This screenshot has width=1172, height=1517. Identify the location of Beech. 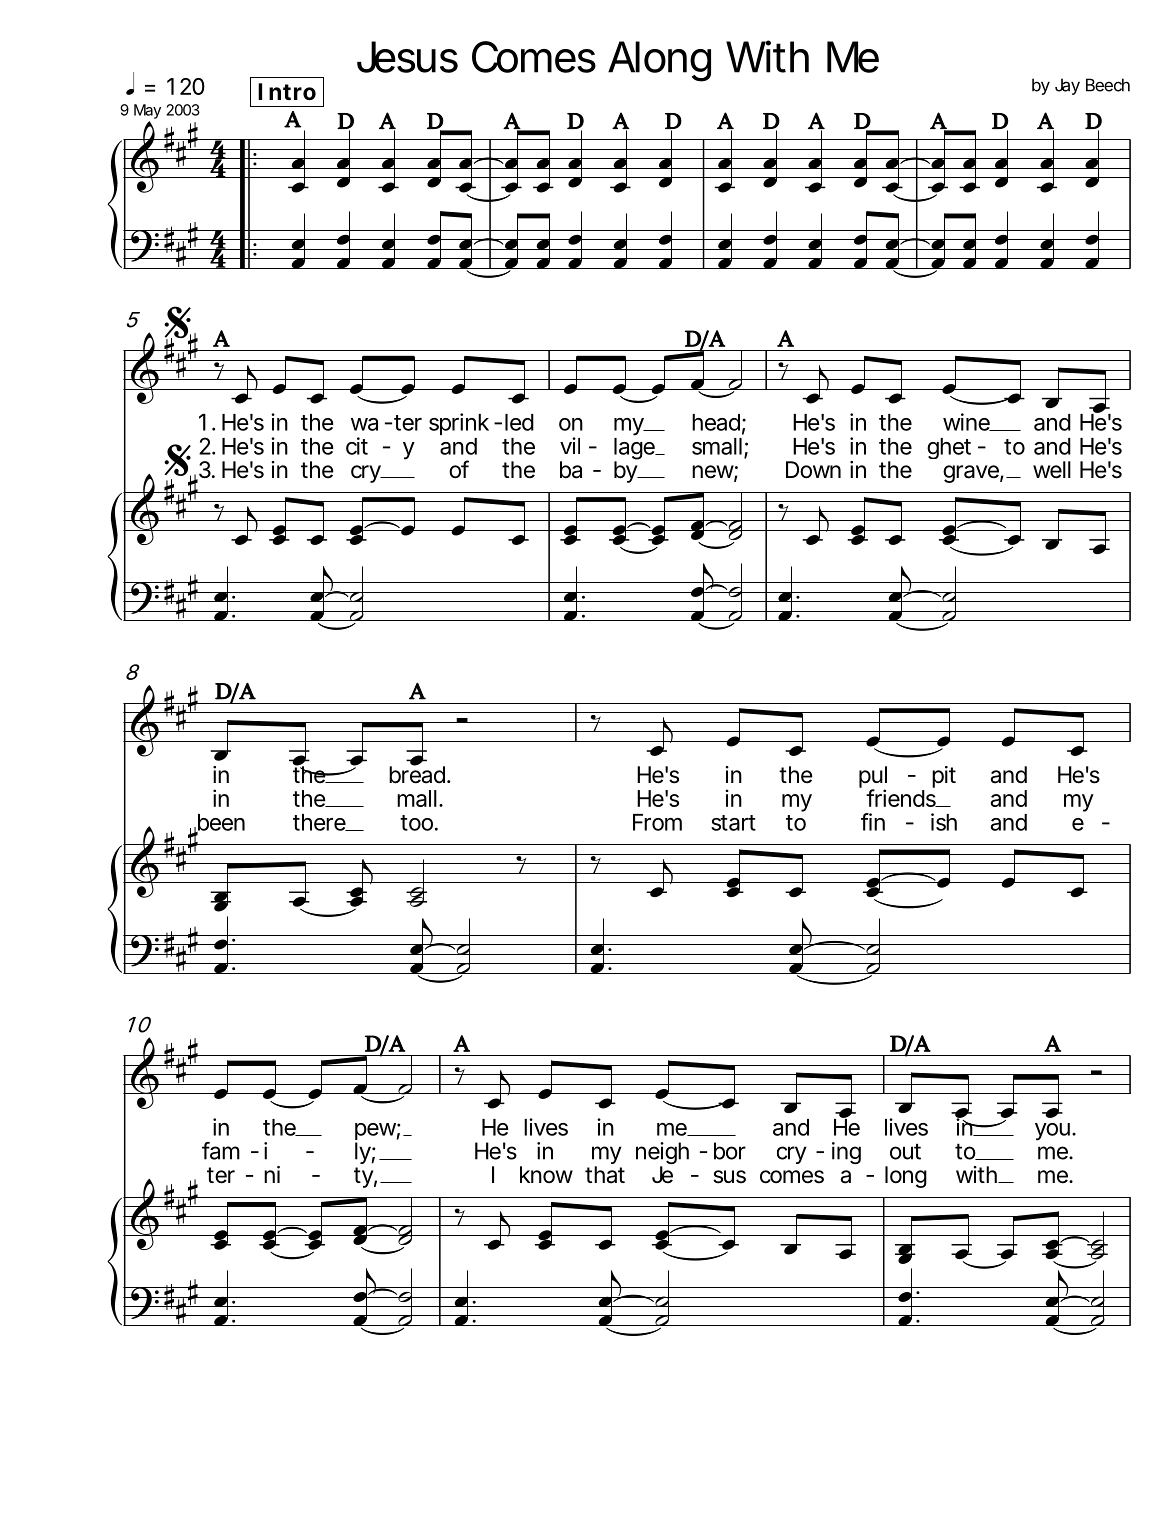
(1108, 85).
